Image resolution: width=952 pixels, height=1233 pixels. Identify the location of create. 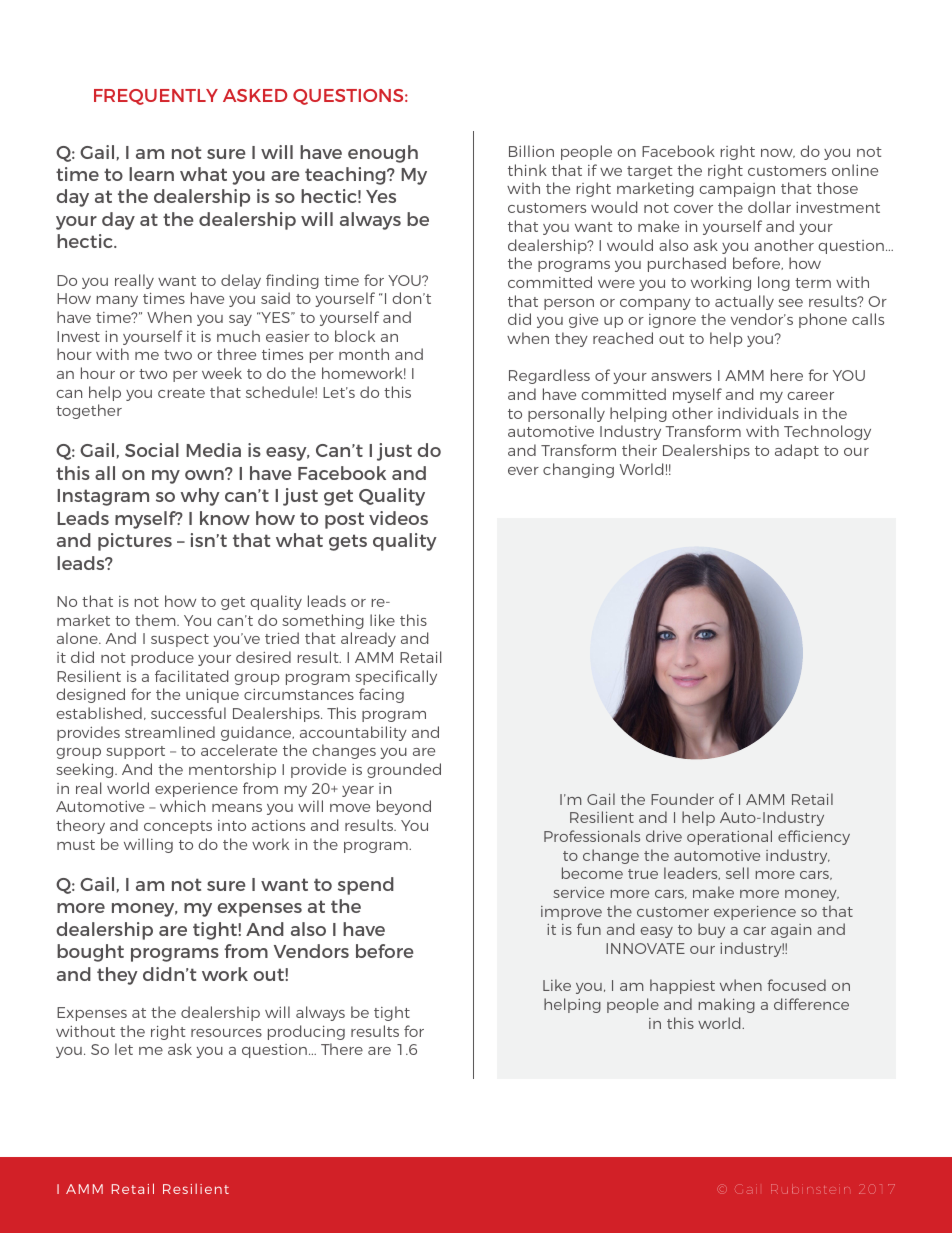
(181, 393).
